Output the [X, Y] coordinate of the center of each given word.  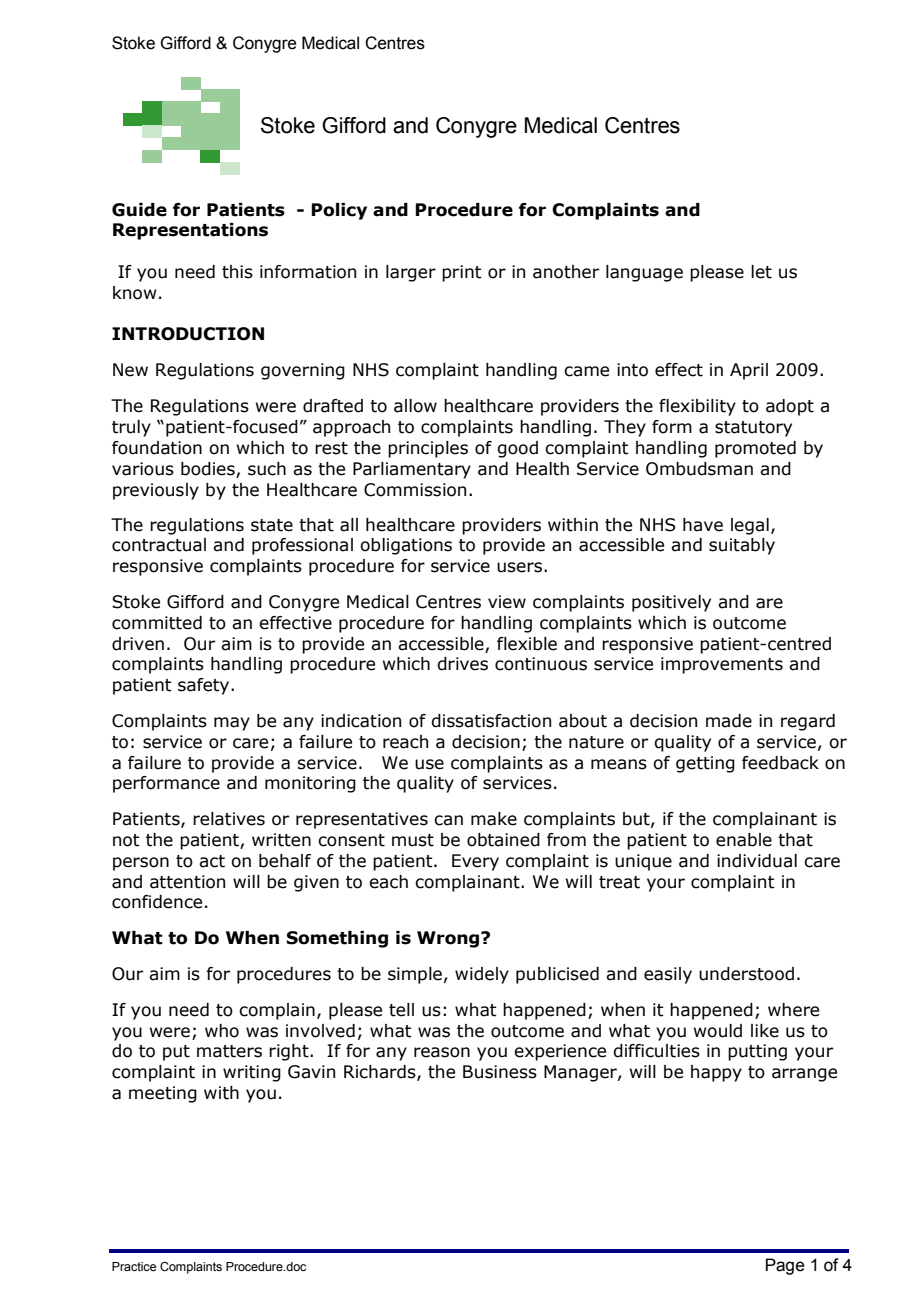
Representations [190, 231]
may [232, 724]
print [462, 273]
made [729, 721]
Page [785, 1266]
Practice [134, 1266]
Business [500, 1072]
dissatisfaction [491, 721]
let [761, 272]
